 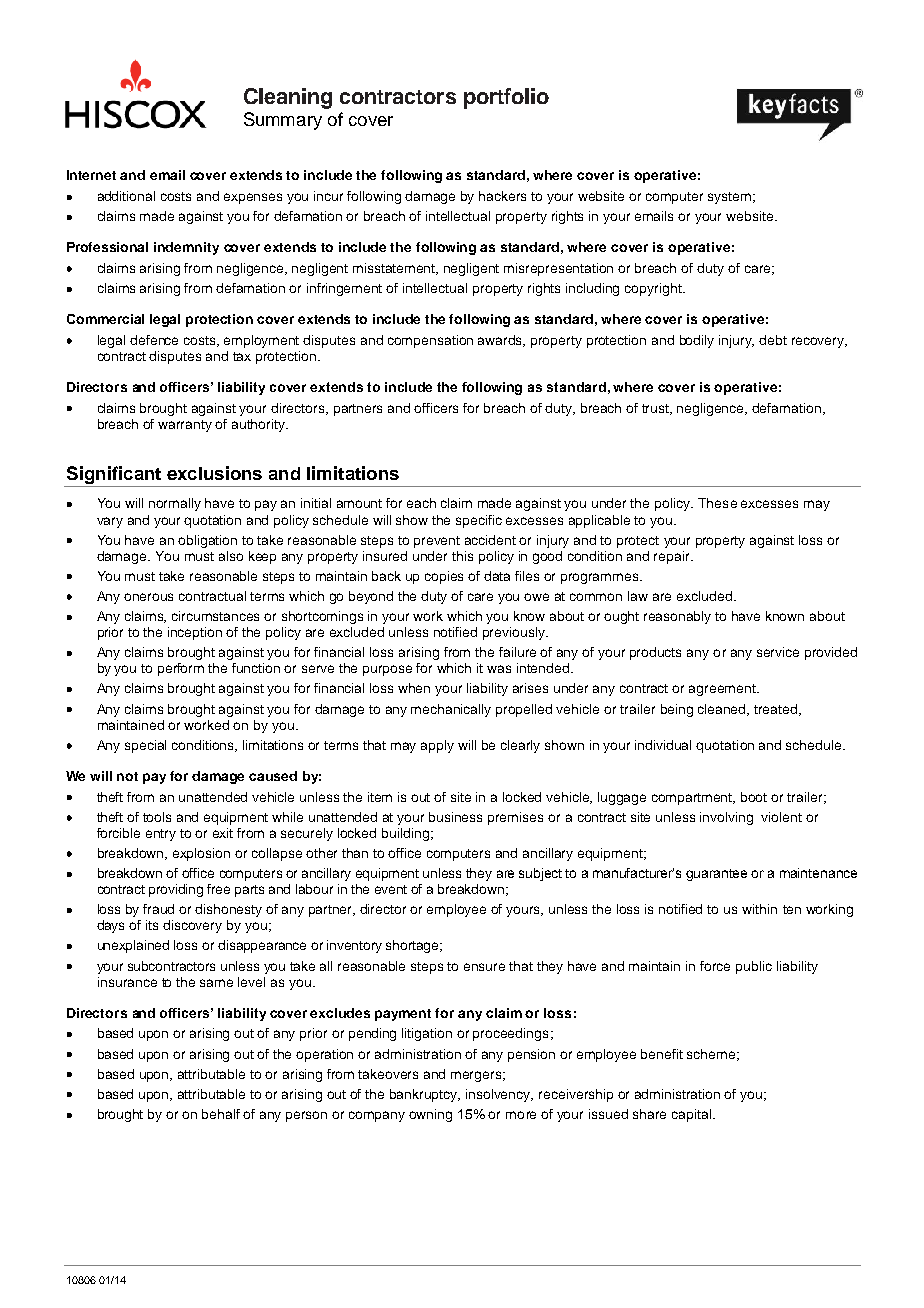 What do you see at coordinates (430, 341) in the image?
I see `compensation` at bounding box center [430, 341].
